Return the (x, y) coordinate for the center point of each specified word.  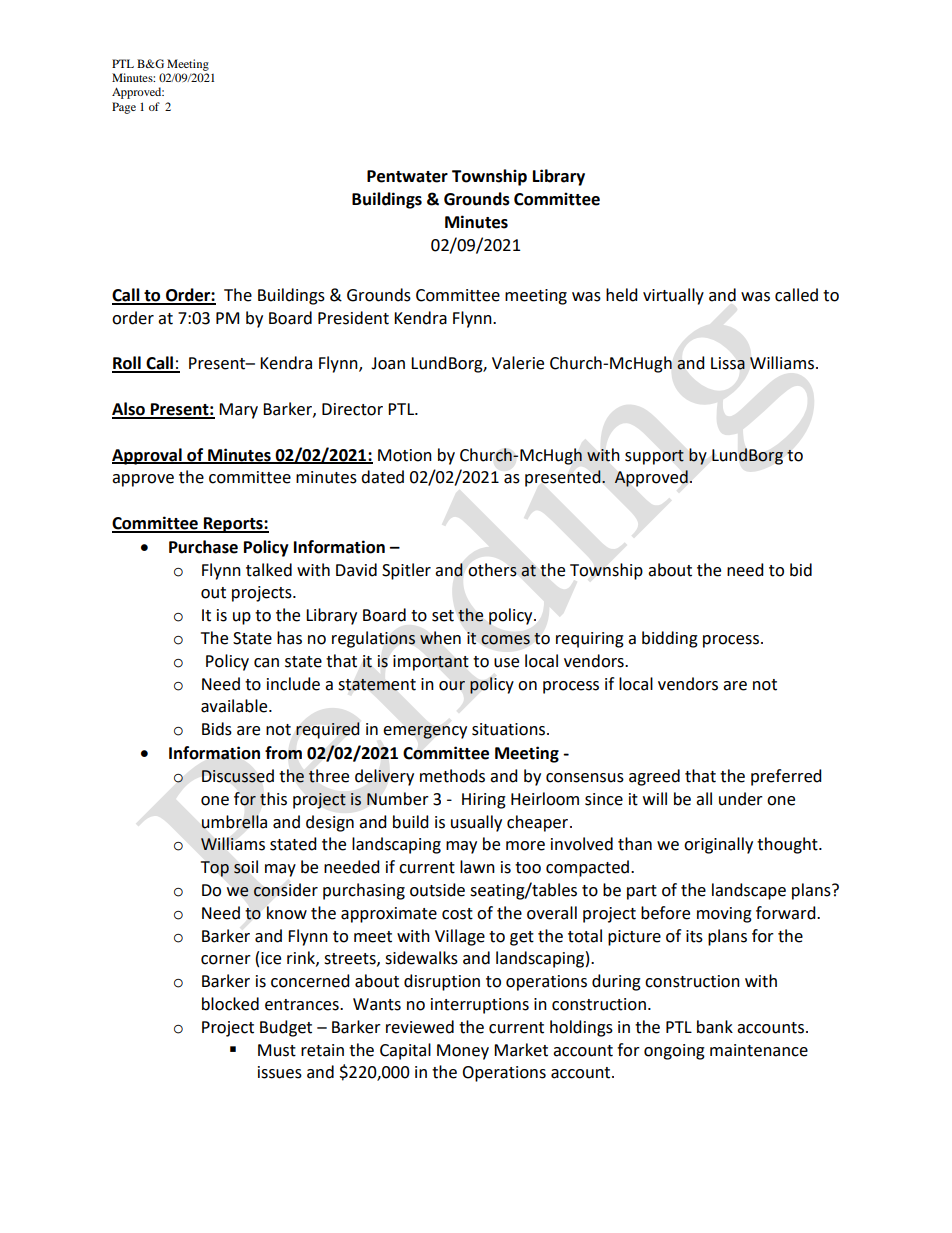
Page (124, 108)
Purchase (203, 547)
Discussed (238, 776)
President (353, 318)
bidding (670, 639)
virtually (673, 296)
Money (463, 1052)
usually (476, 823)
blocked (230, 1004)
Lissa (728, 363)
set (443, 616)
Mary (238, 411)
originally (718, 845)
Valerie (518, 363)
